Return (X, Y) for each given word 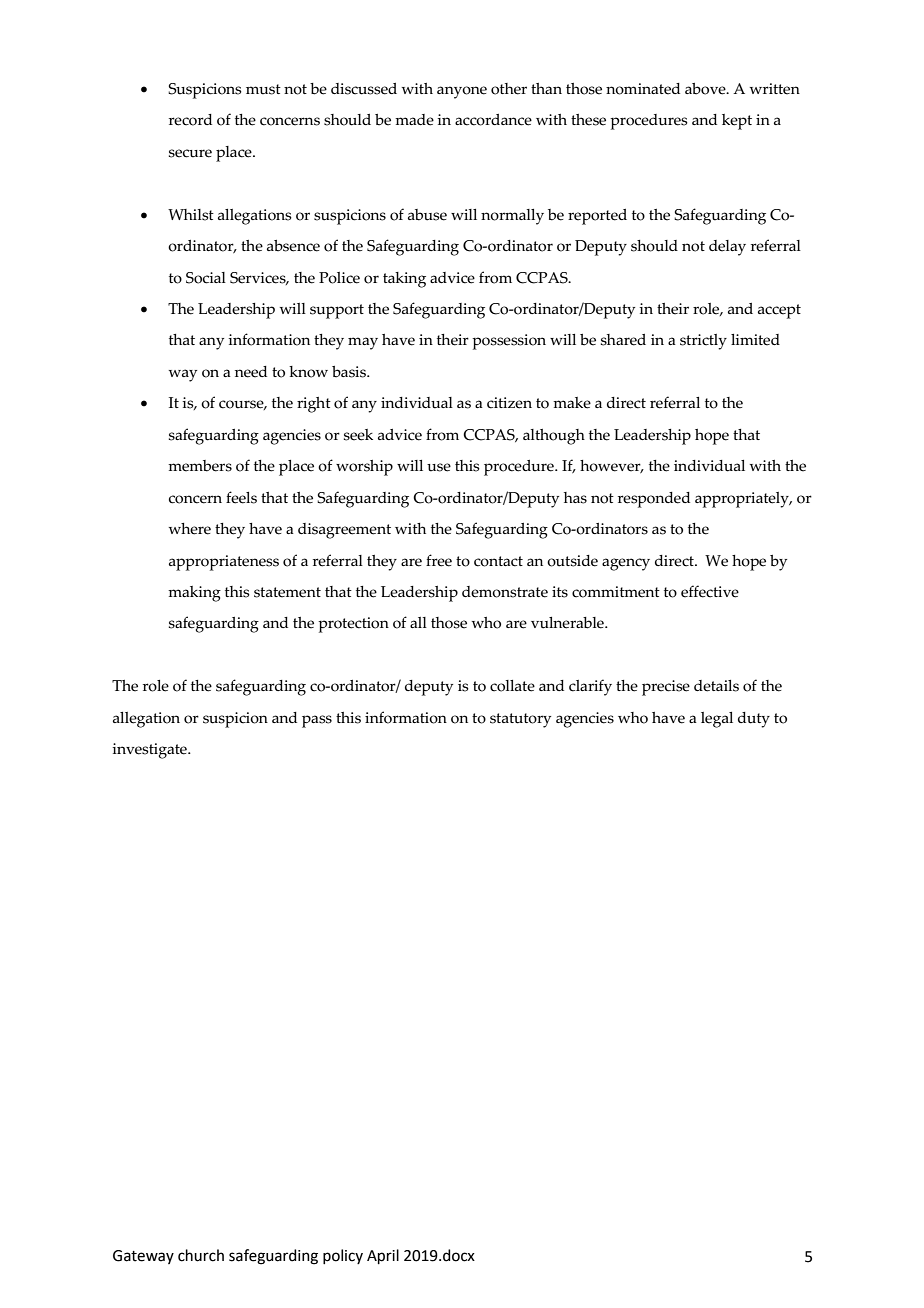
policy (343, 1256)
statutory (520, 720)
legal (717, 720)
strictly (703, 342)
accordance (493, 120)
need (251, 372)
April (383, 1256)
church (201, 1255)
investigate (150, 751)
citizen (509, 403)
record (190, 120)
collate (512, 686)
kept (737, 122)
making (194, 594)
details (716, 686)
